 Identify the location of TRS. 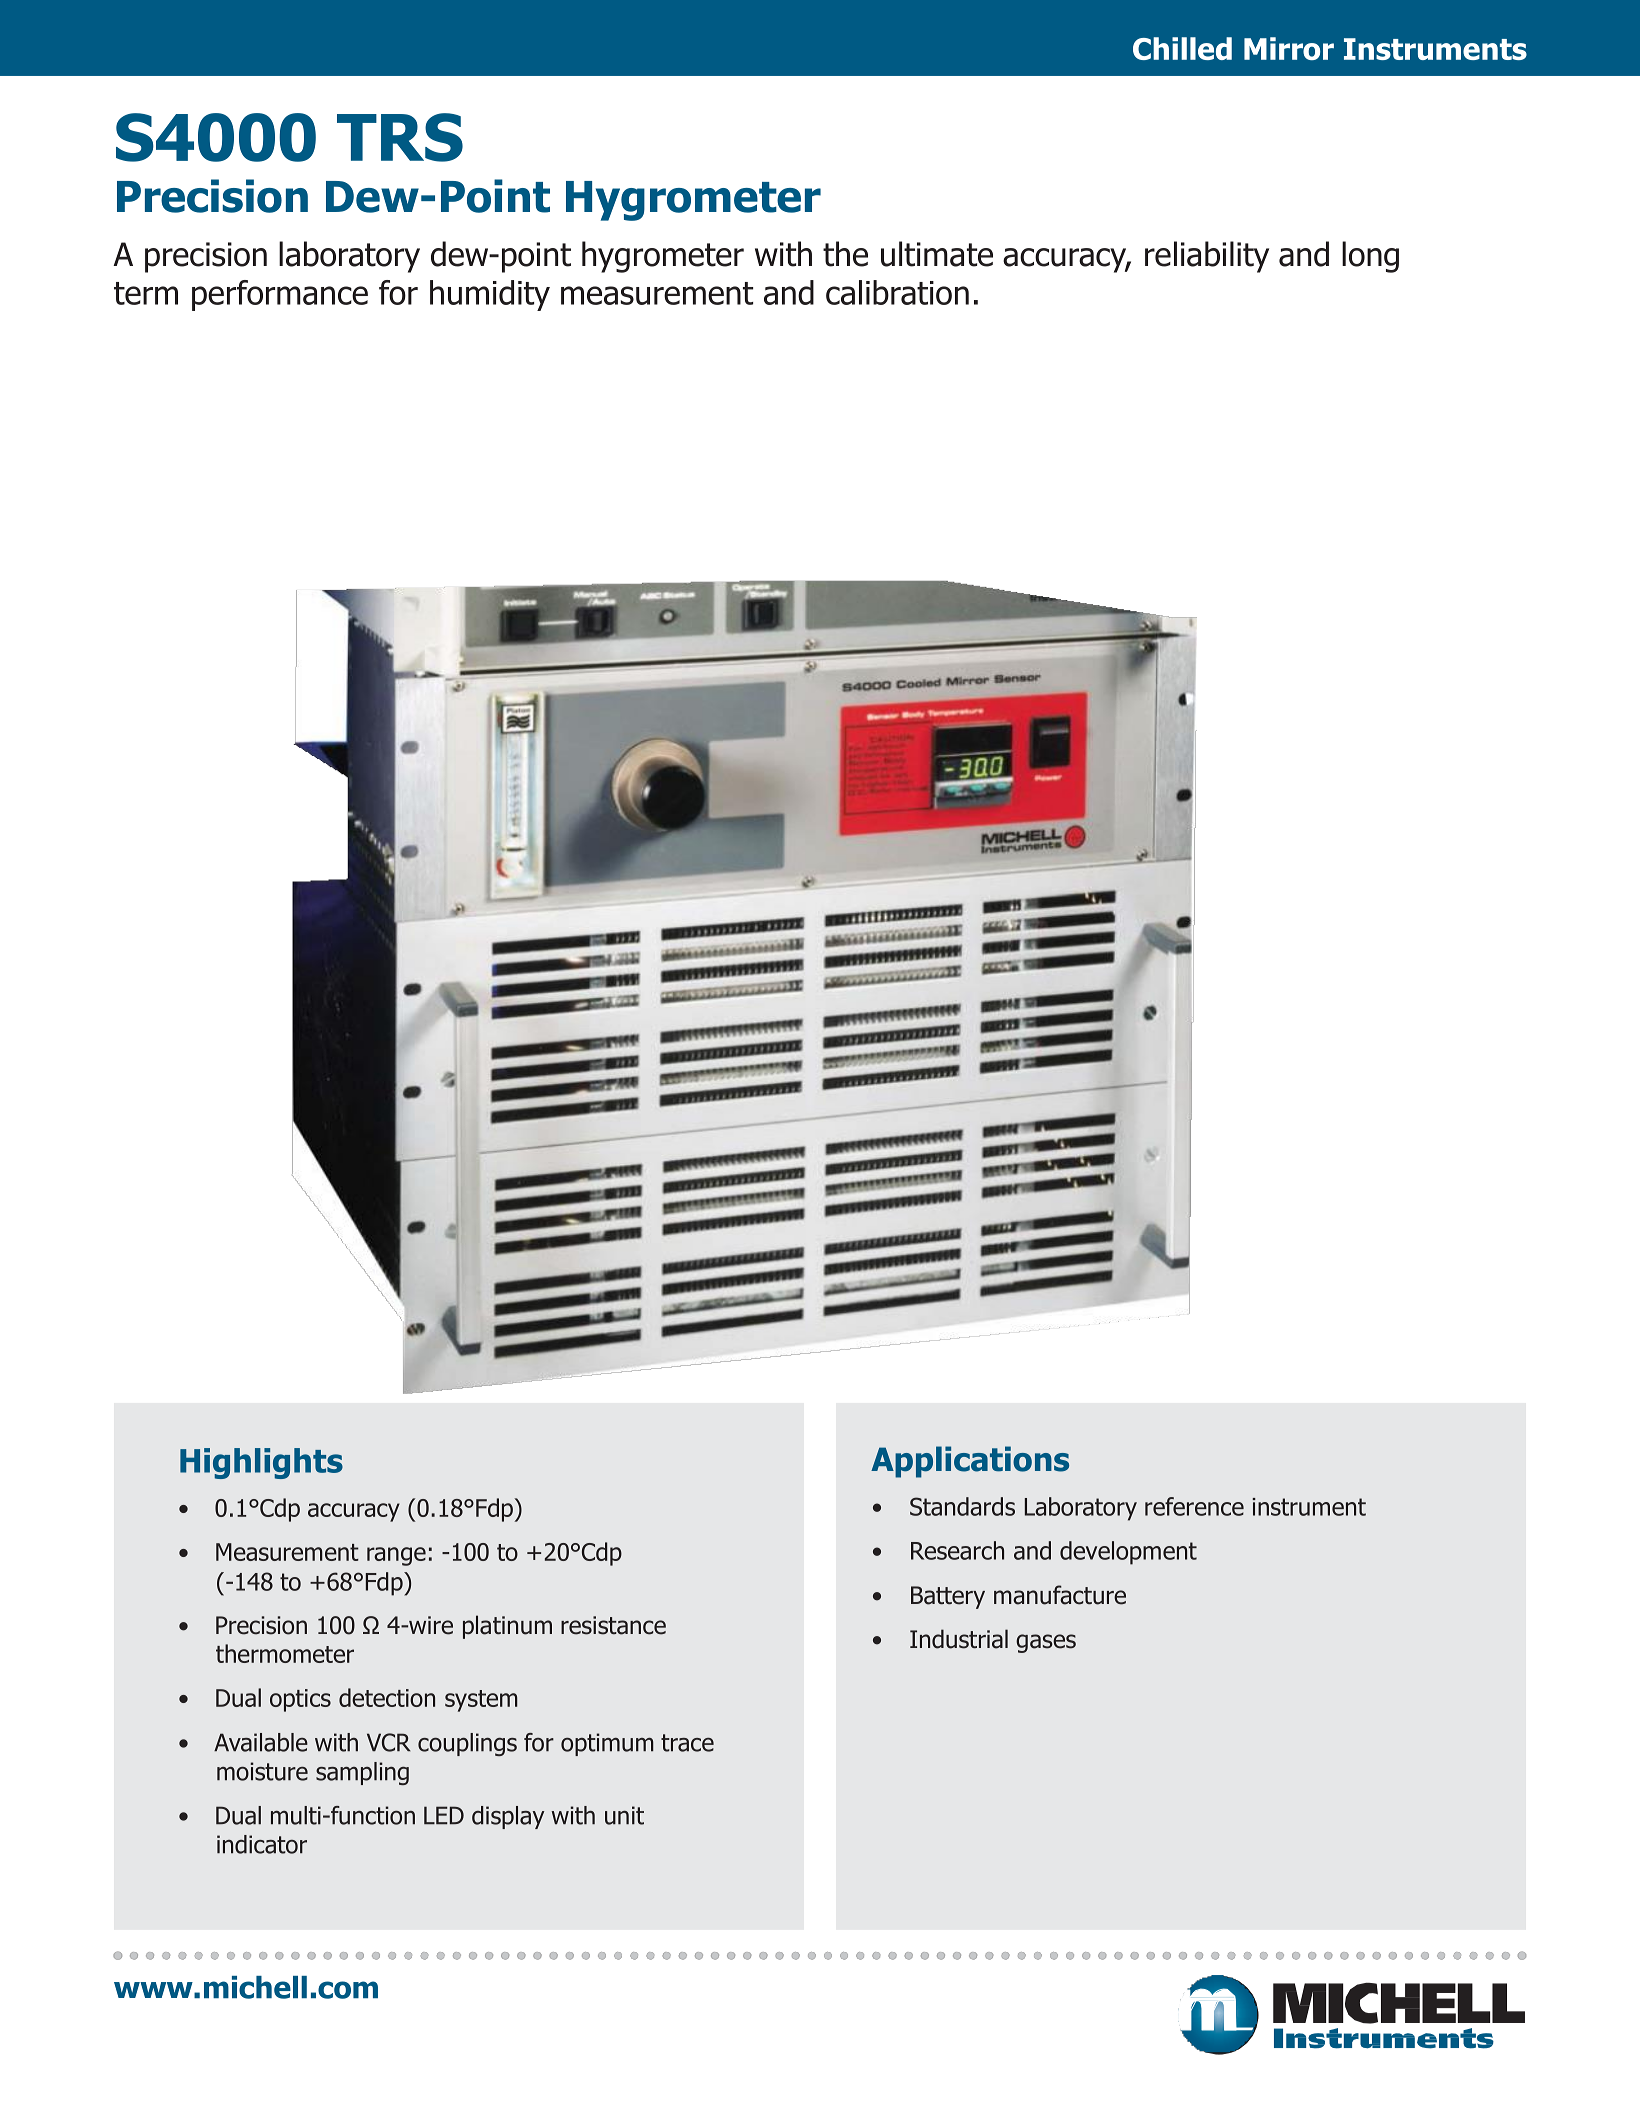
(400, 137).
